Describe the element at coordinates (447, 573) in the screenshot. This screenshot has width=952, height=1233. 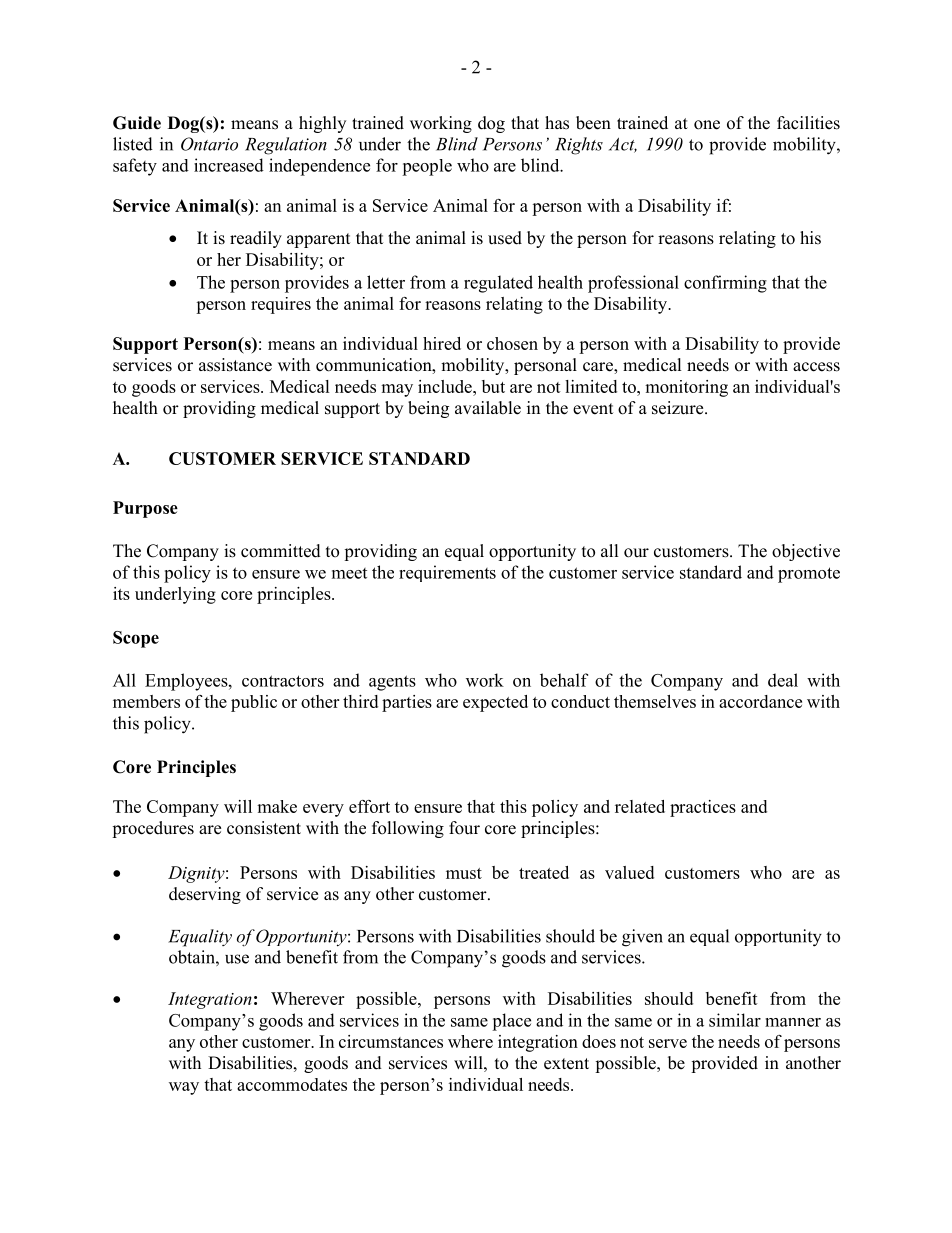
I see `requirements` at that location.
